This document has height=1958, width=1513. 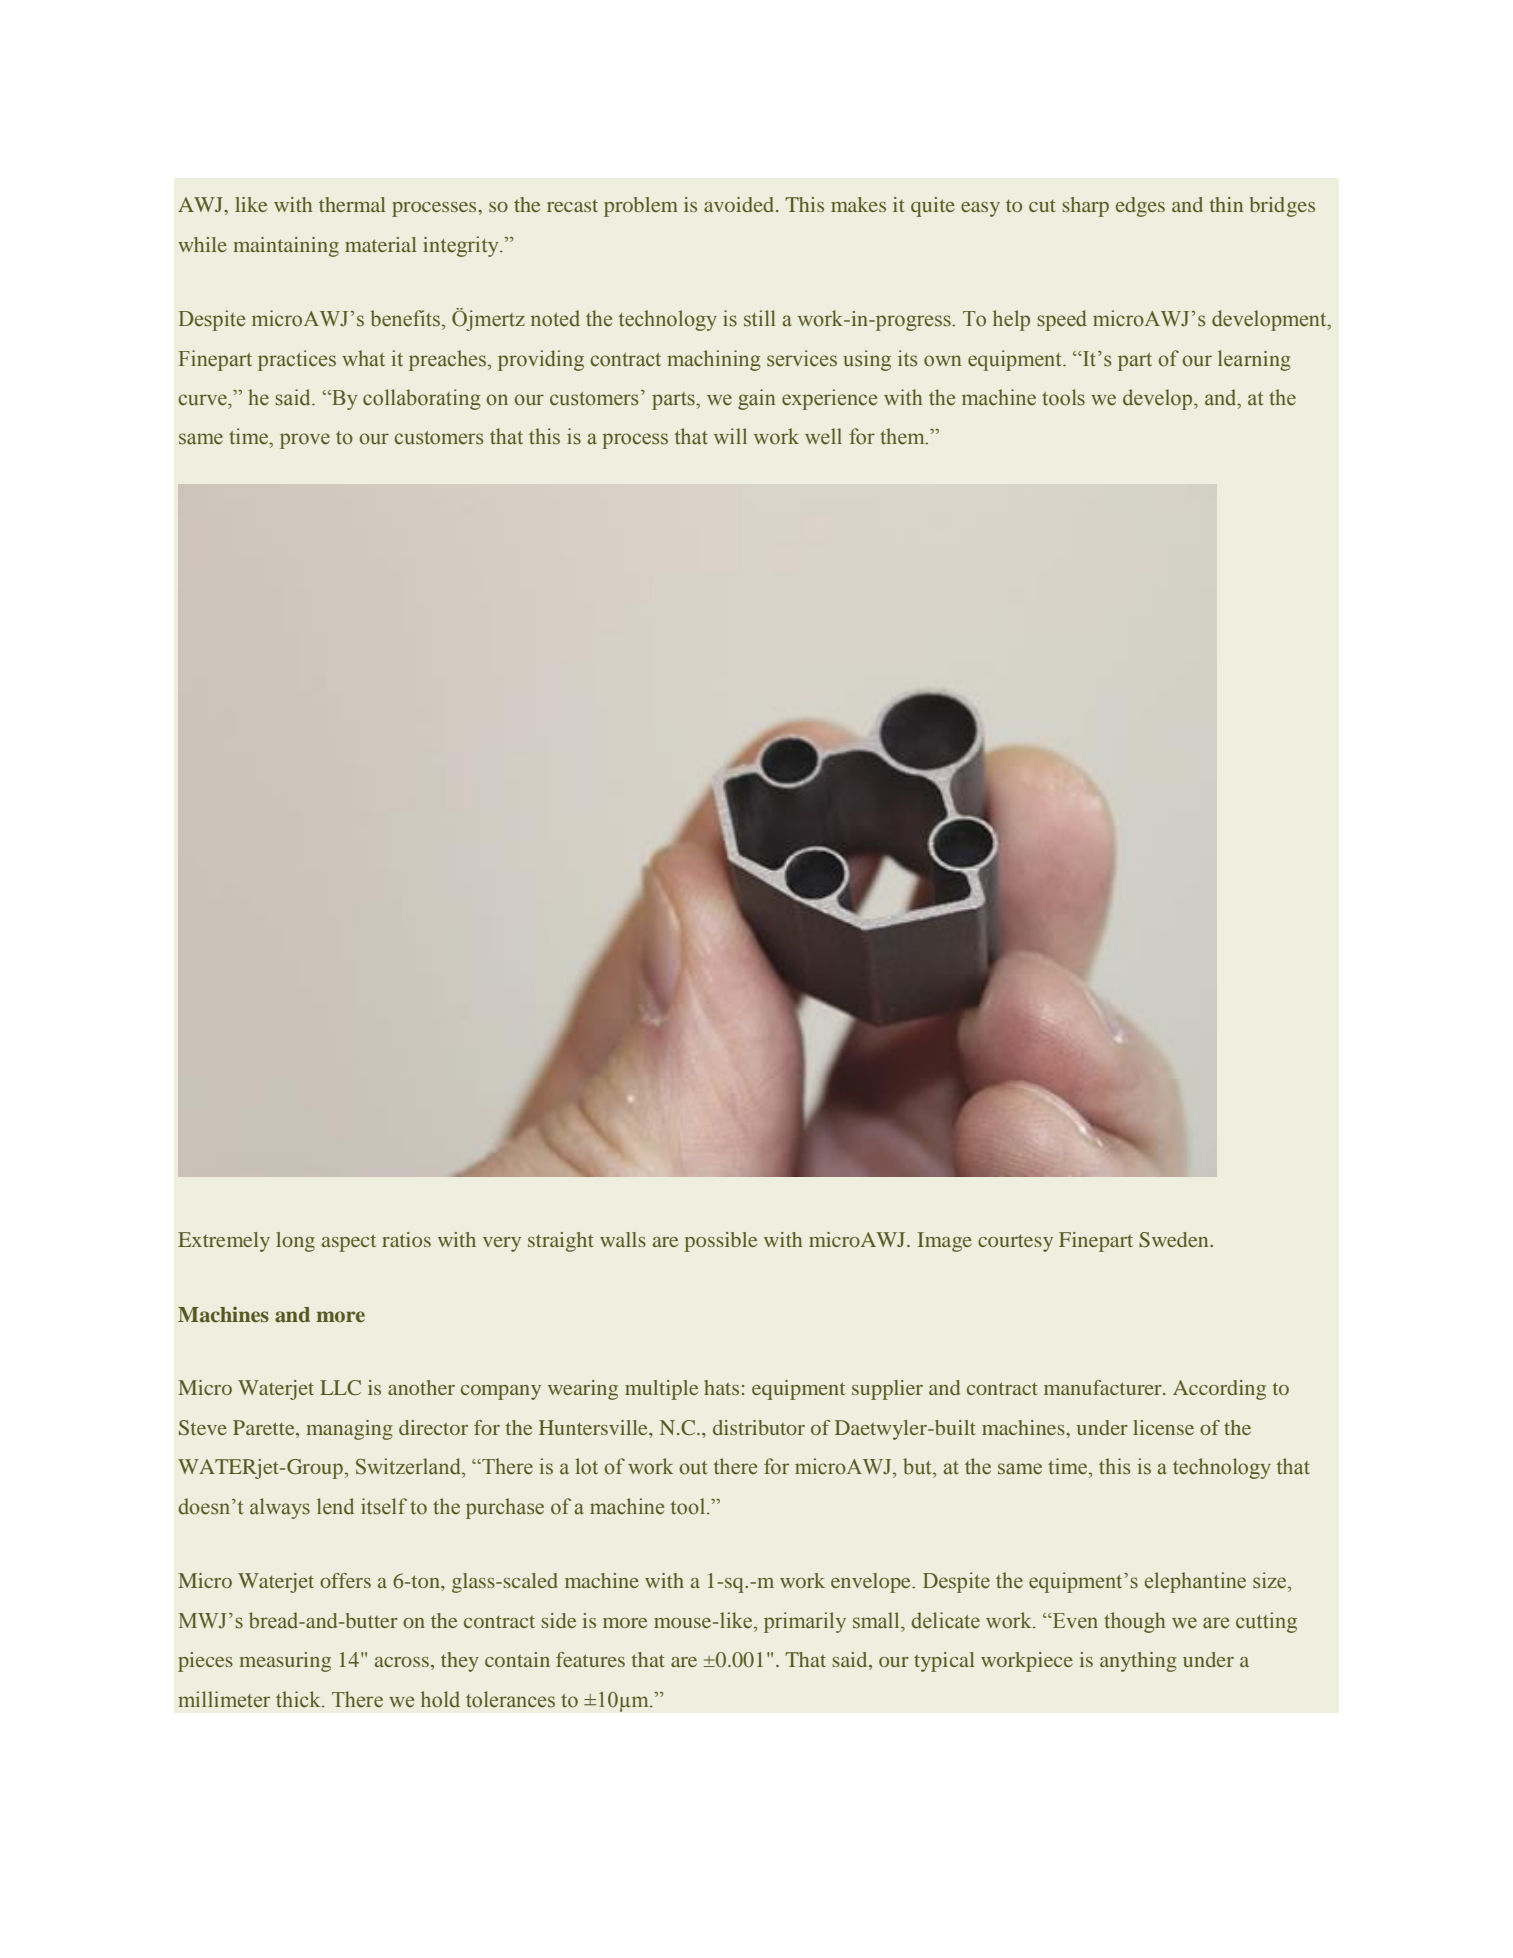 What do you see at coordinates (805, 1622) in the document?
I see `primarily` at bounding box center [805, 1622].
